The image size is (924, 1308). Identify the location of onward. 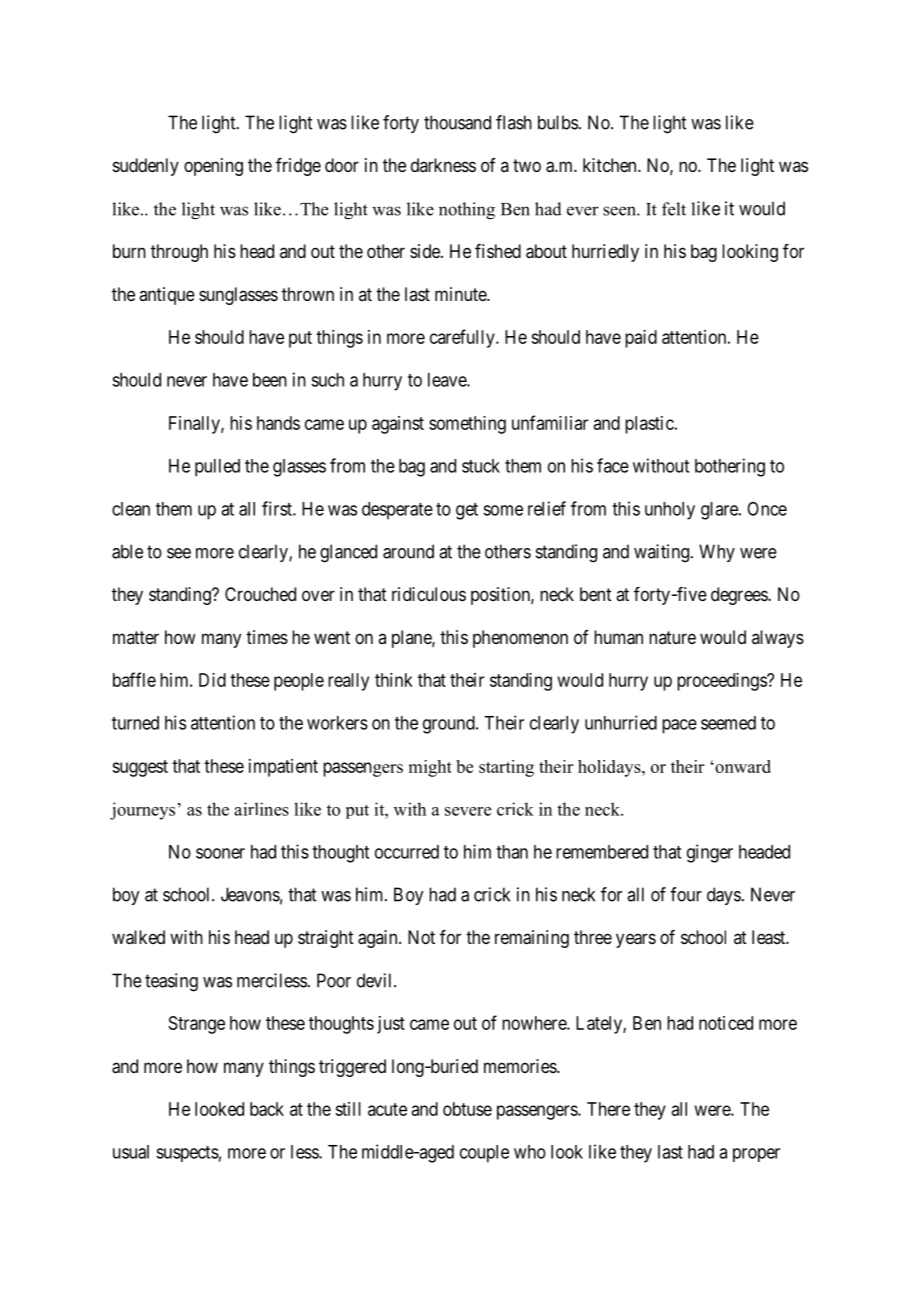
(742, 766).
